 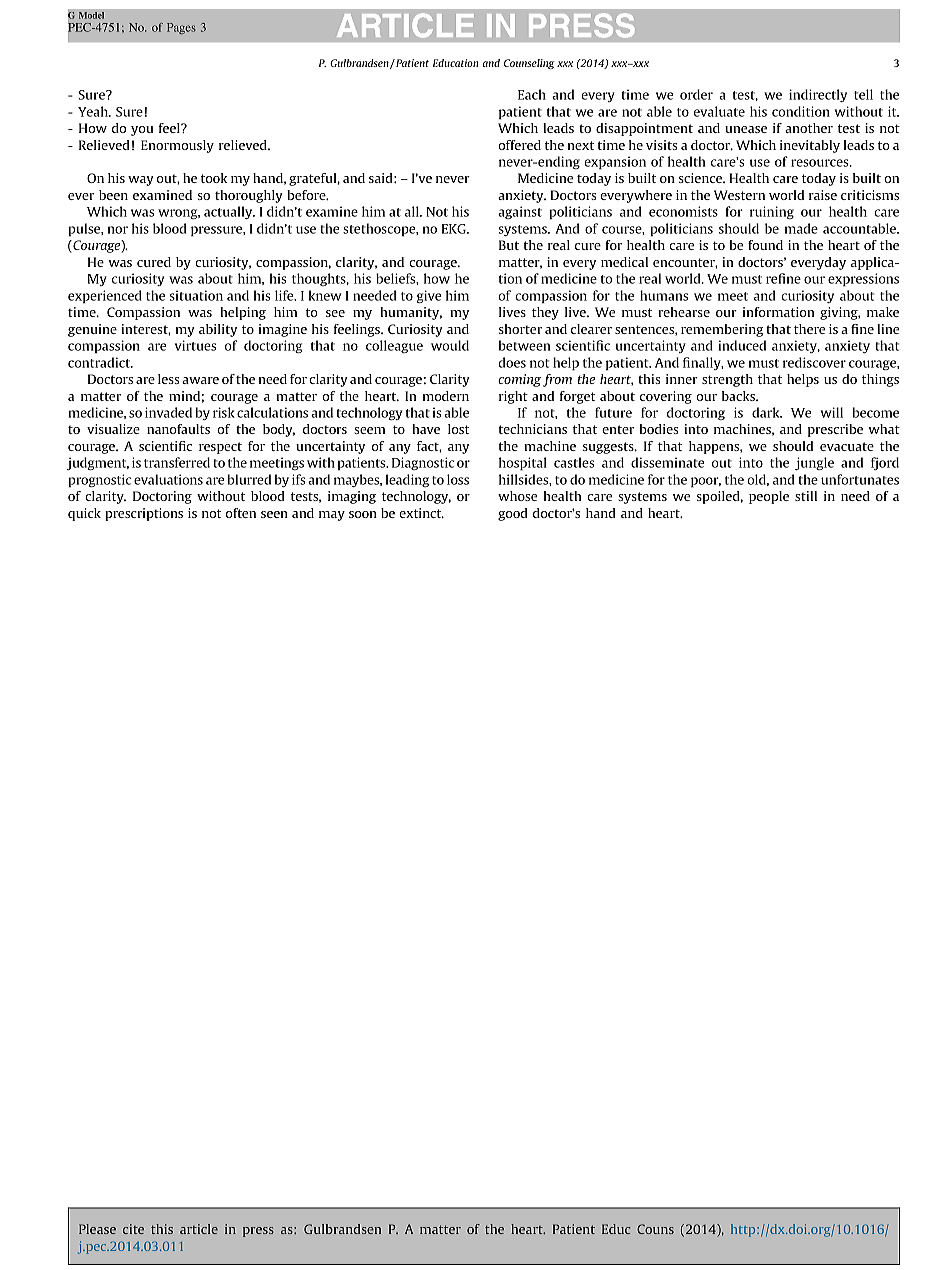 I want to click on article, so click(x=199, y=1229).
